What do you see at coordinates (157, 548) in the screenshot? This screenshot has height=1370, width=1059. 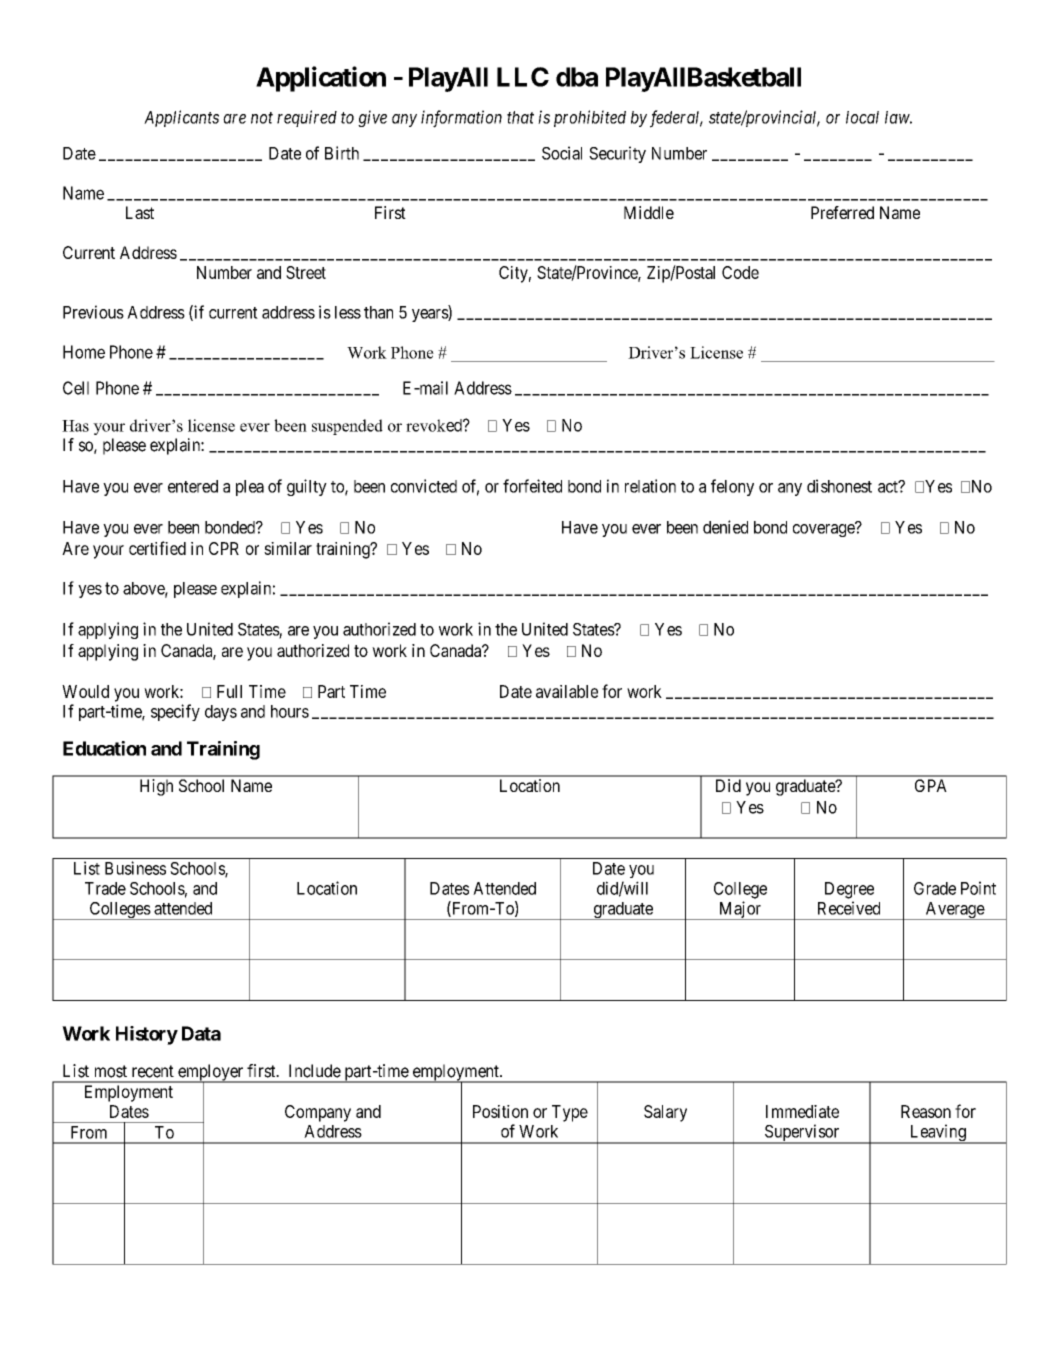 I see `certified` at bounding box center [157, 548].
